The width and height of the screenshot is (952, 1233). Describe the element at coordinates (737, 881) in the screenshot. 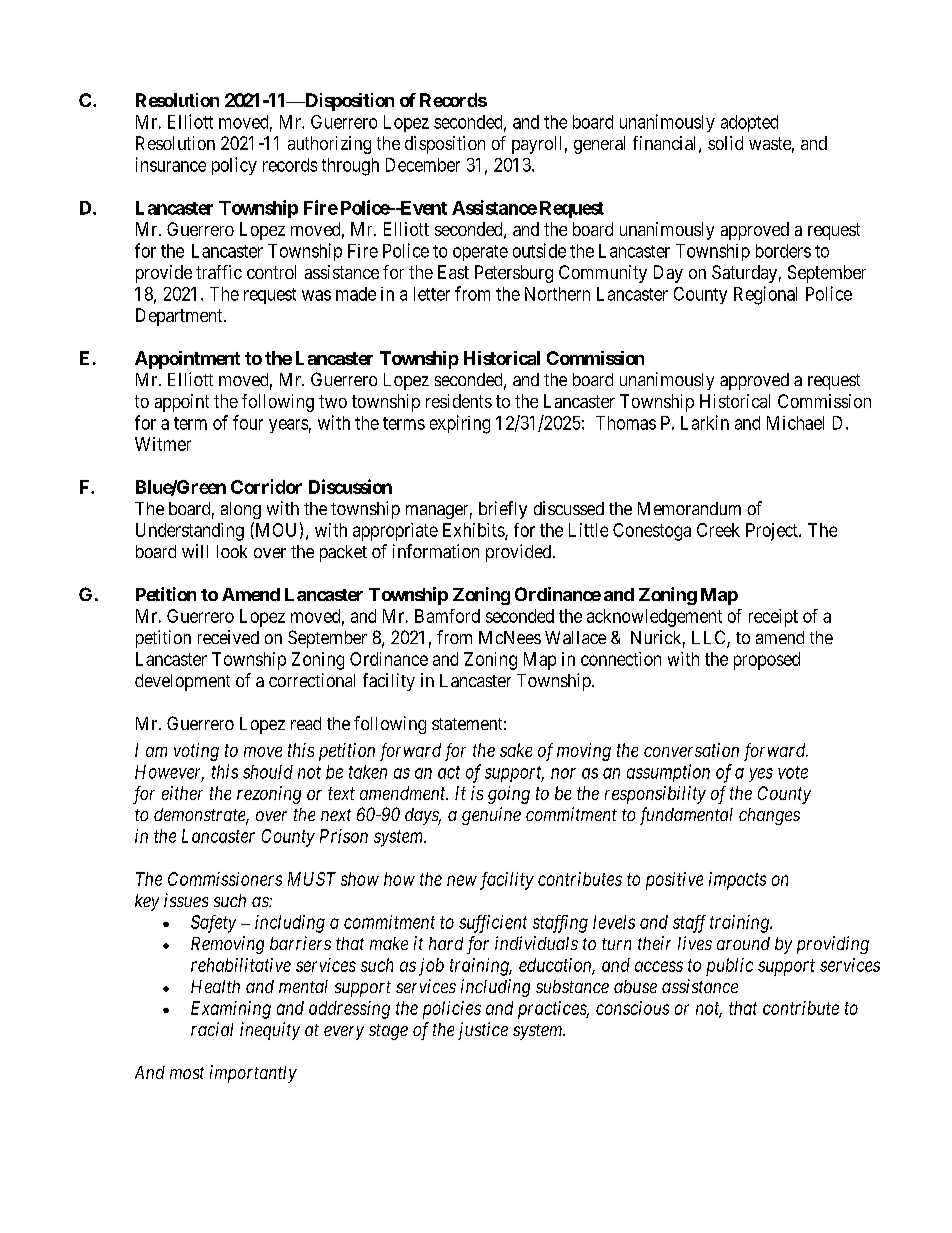

I see `impacts` at that location.
